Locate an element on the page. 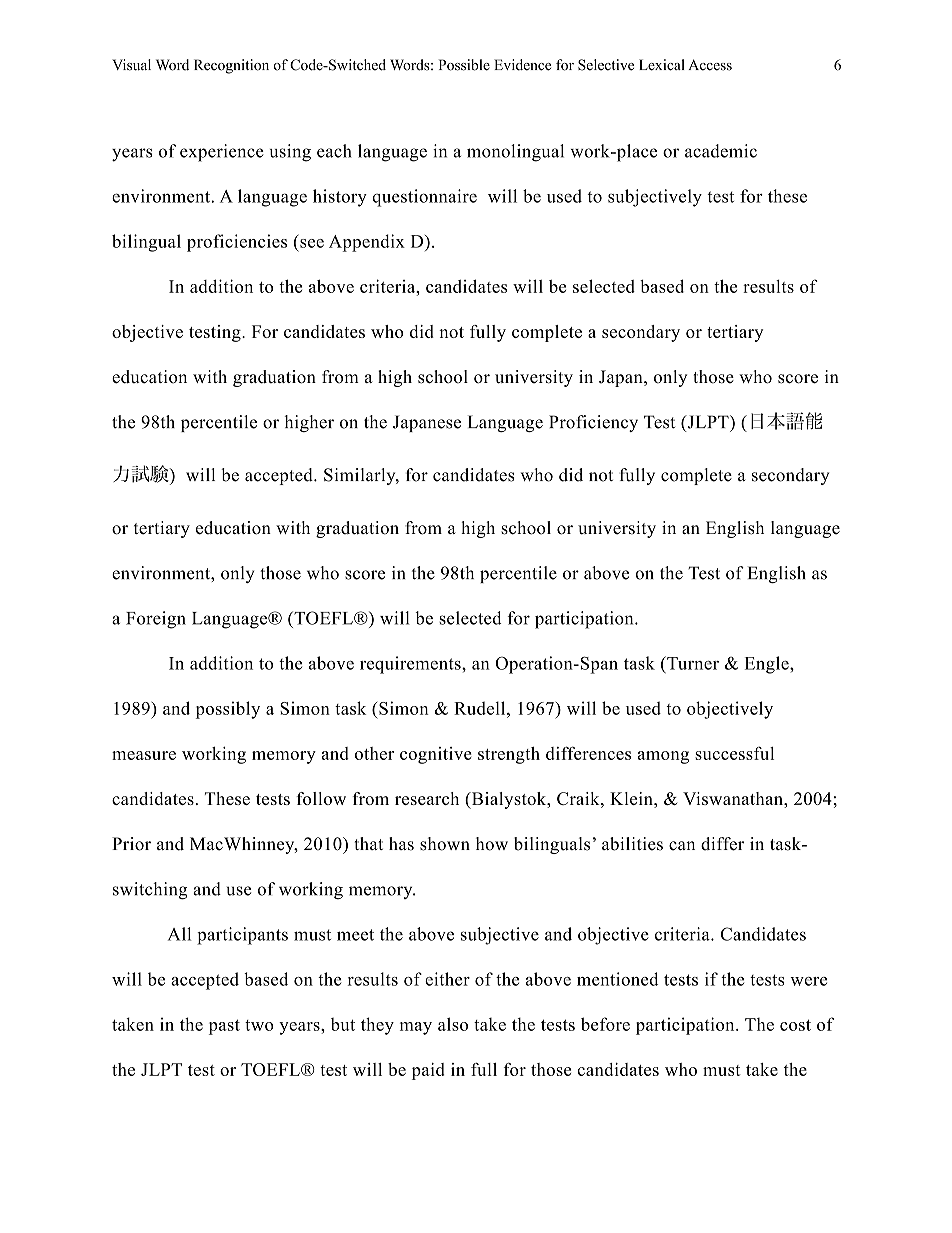  Recognition is located at coordinates (231, 66).
